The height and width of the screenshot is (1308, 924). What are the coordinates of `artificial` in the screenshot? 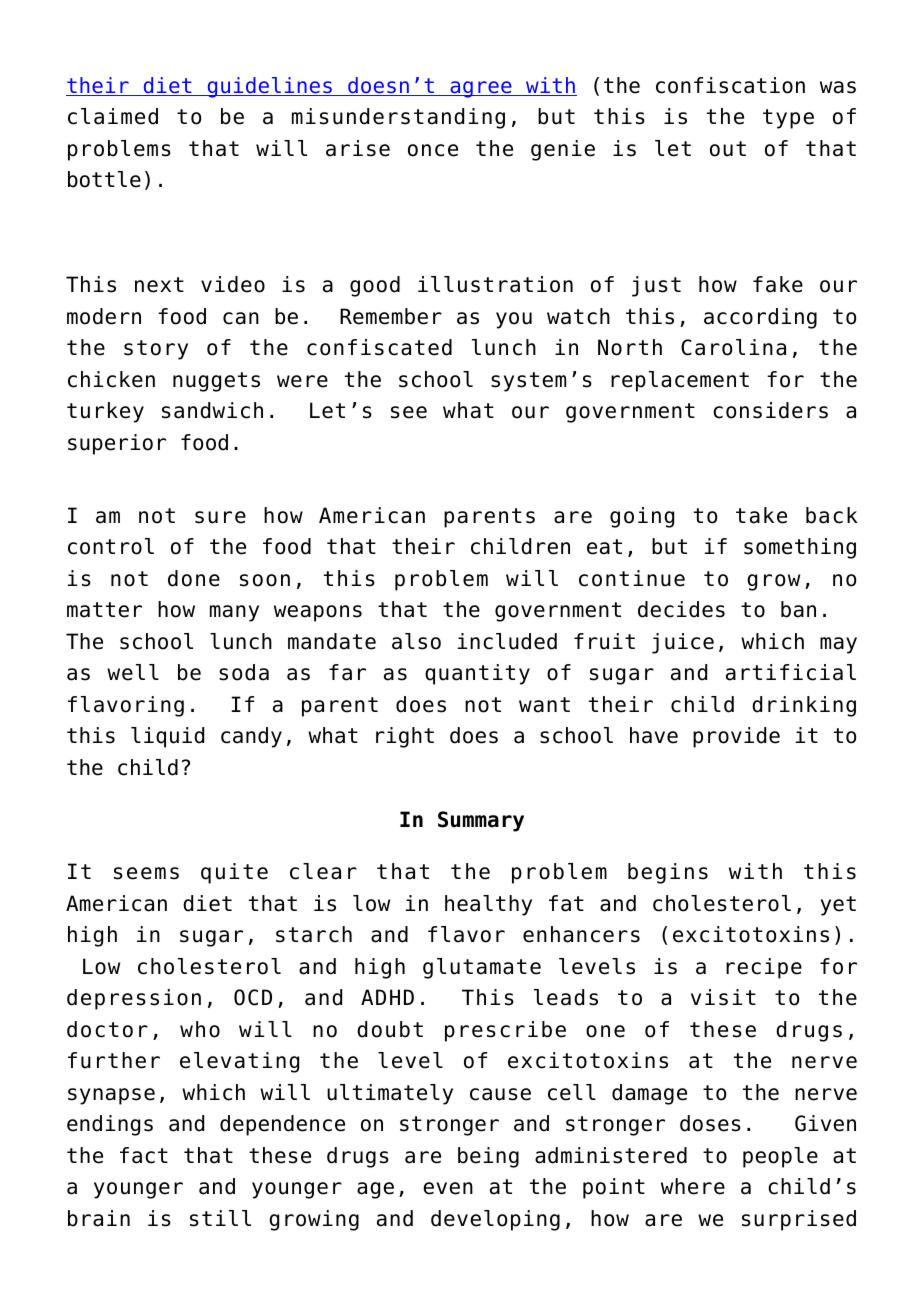 It's located at (791, 672).
